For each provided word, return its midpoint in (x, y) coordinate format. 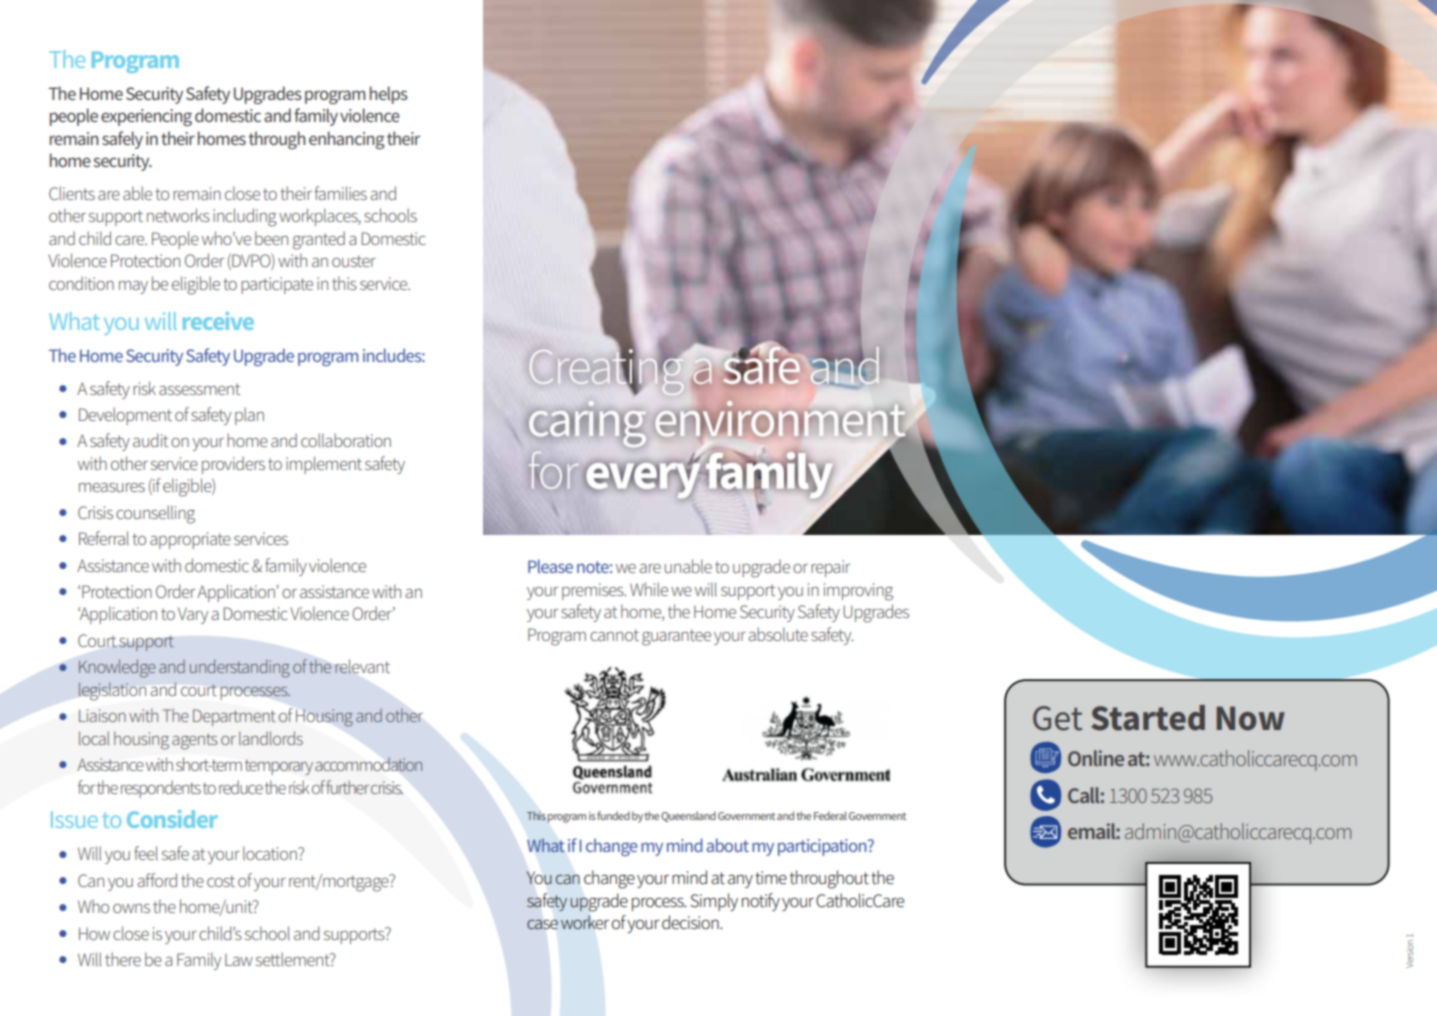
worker (585, 922)
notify (761, 902)
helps (389, 95)
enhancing (346, 140)
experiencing (146, 117)
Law (239, 960)
